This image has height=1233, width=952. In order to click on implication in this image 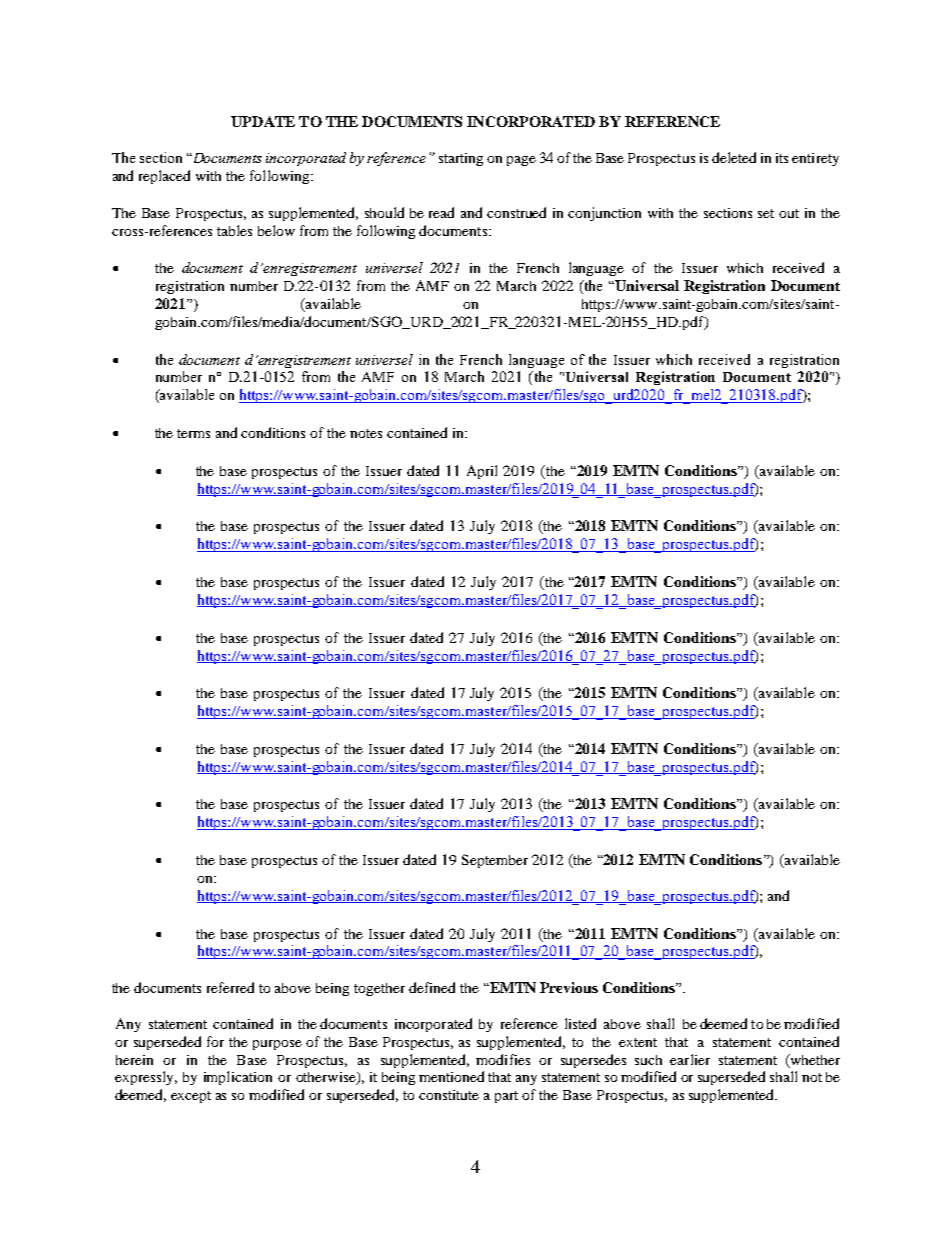, I will do `click(238, 1078)`.
